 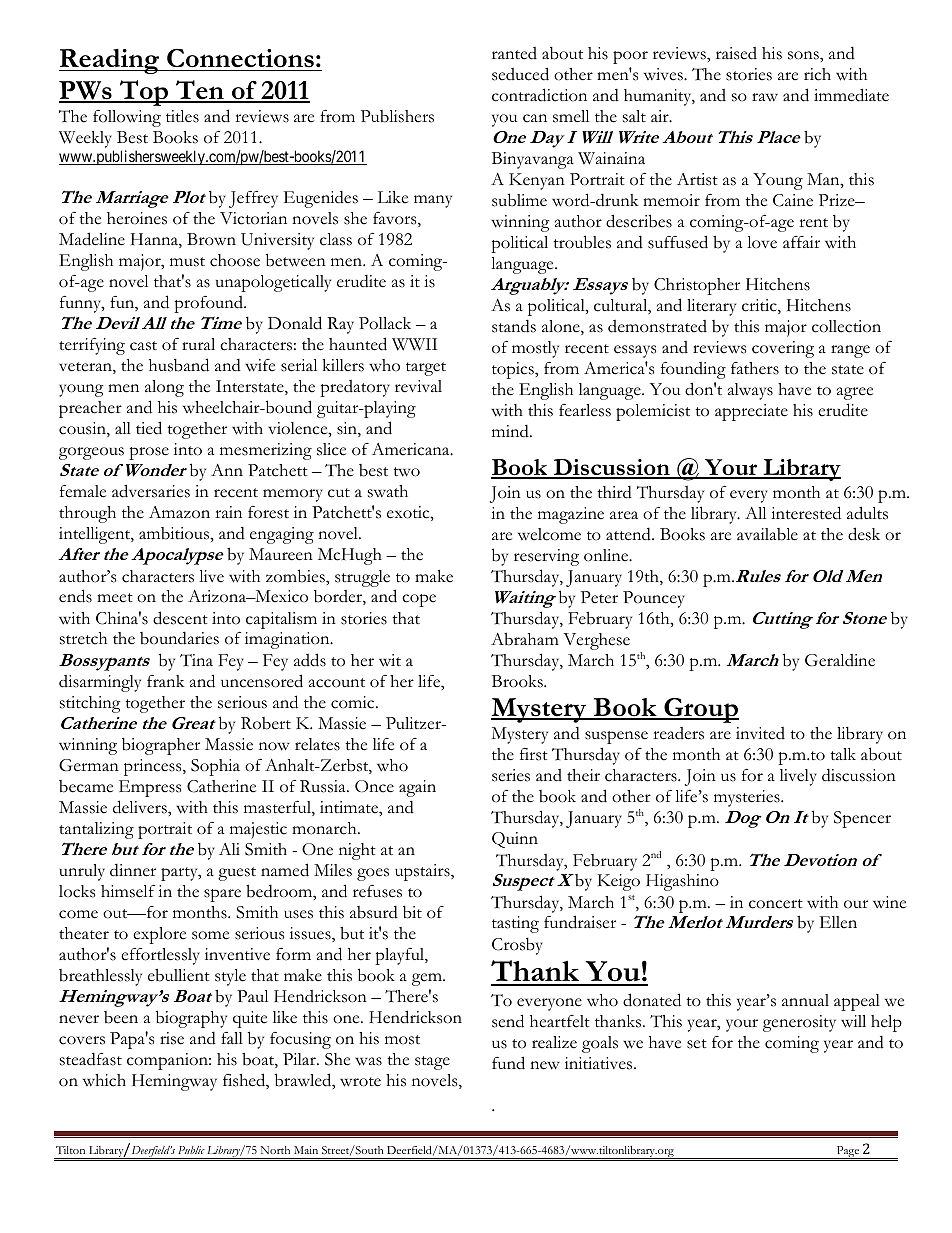 I want to click on seduced, so click(x=520, y=74).
